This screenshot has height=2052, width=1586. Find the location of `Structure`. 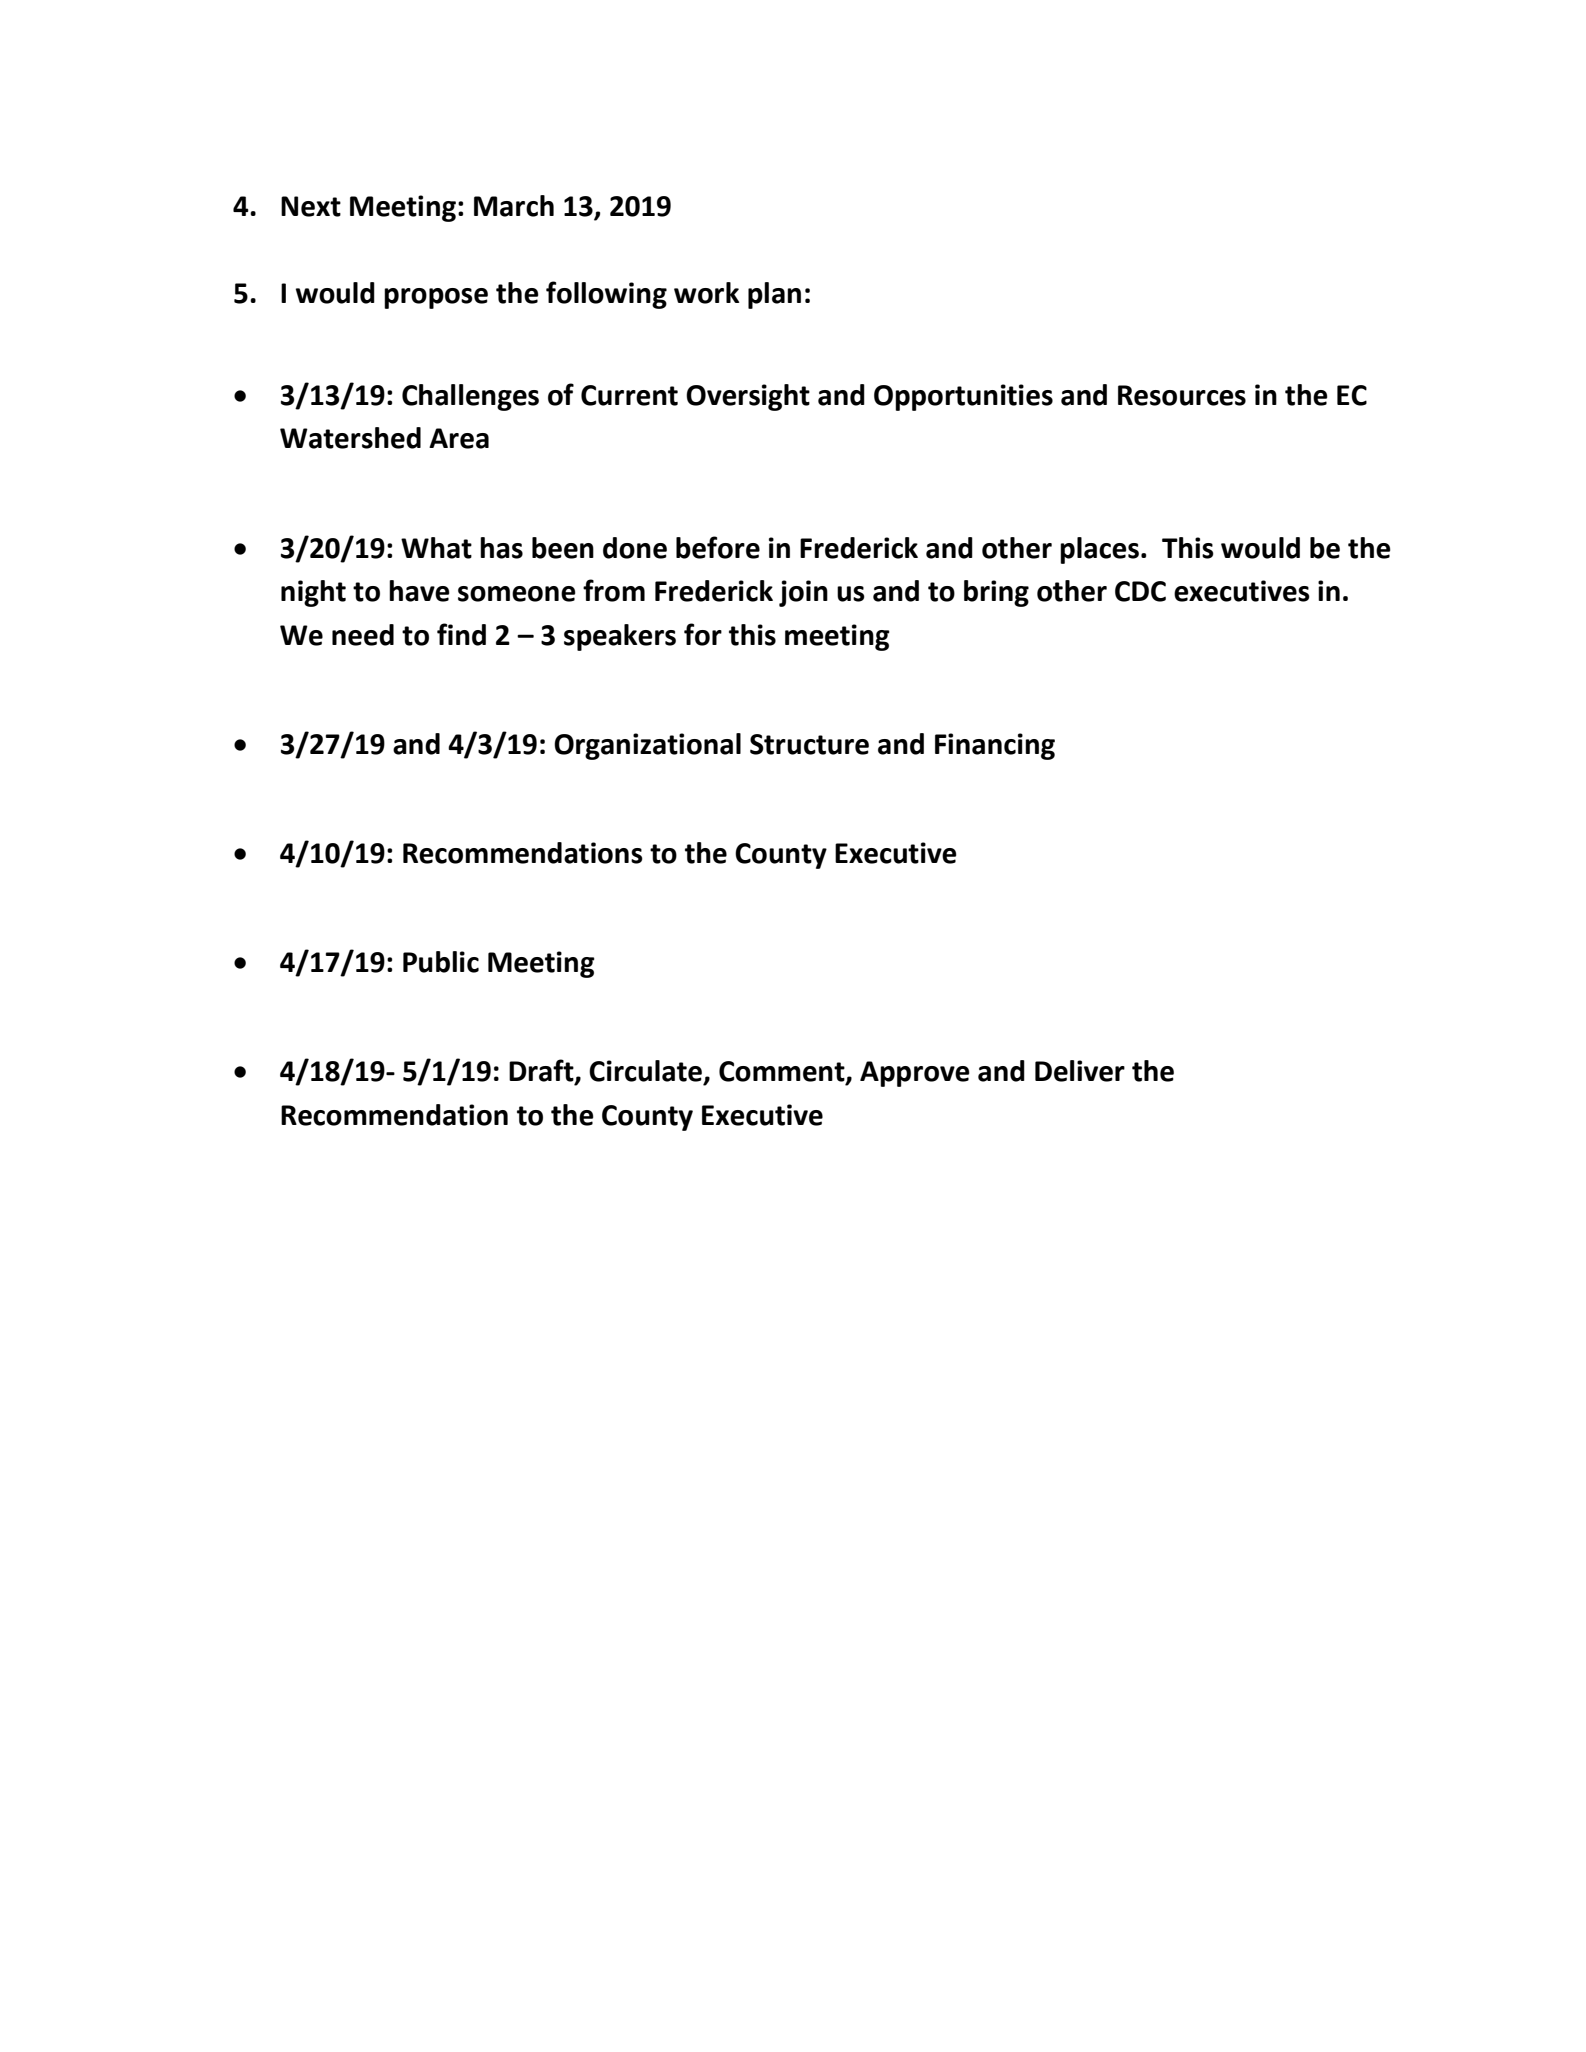

Structure is located at coordinates (809, 744).
